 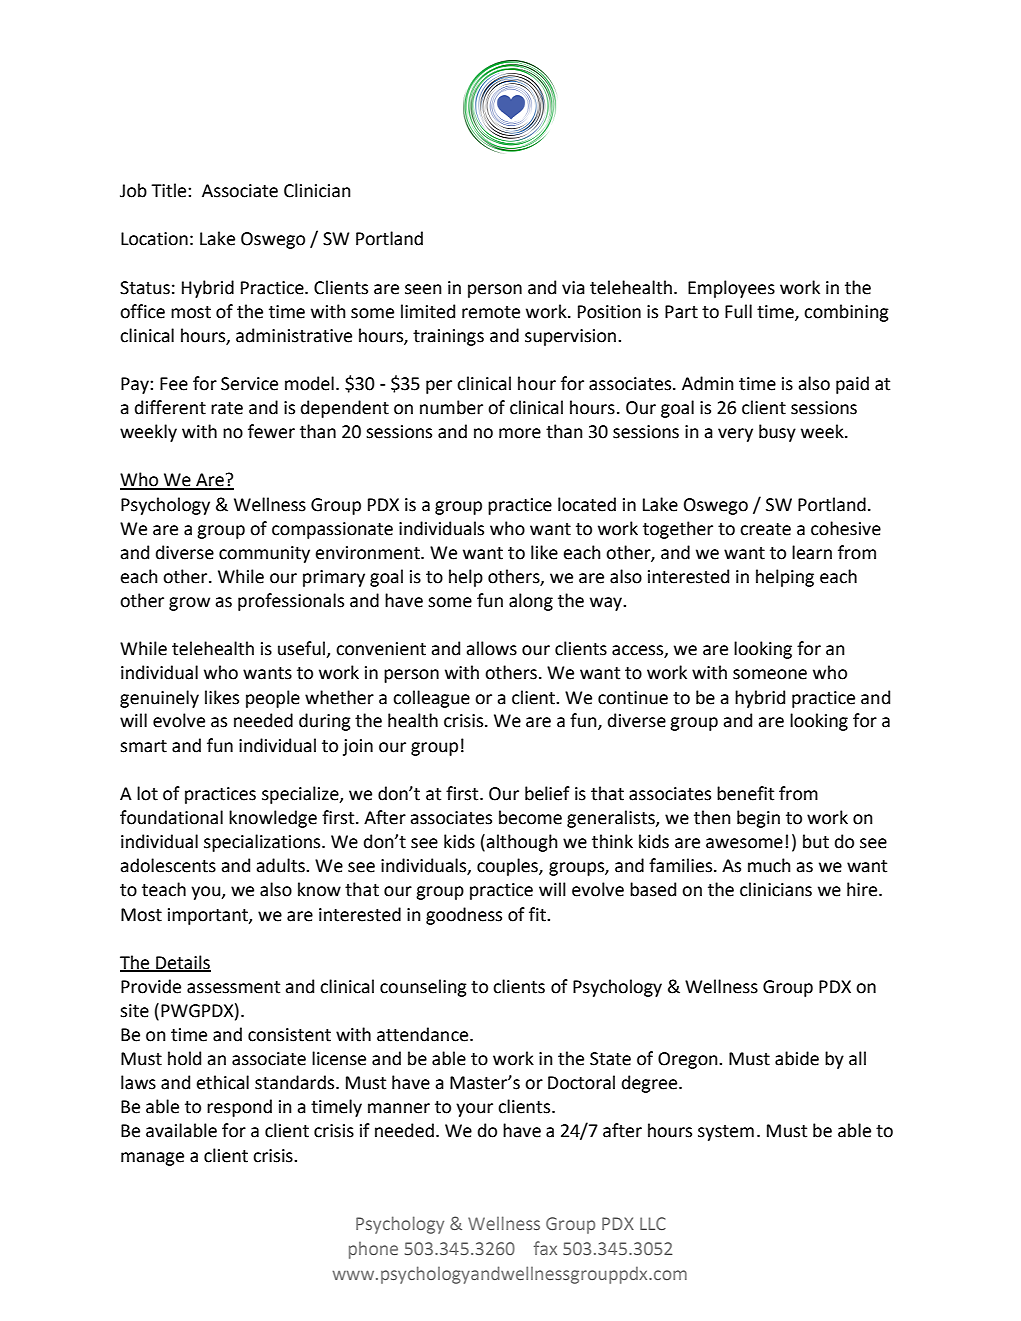 What do you see at coordinates (745, 793) in the screenshot?
I see `benefit` at bounding box center [745, 793].
